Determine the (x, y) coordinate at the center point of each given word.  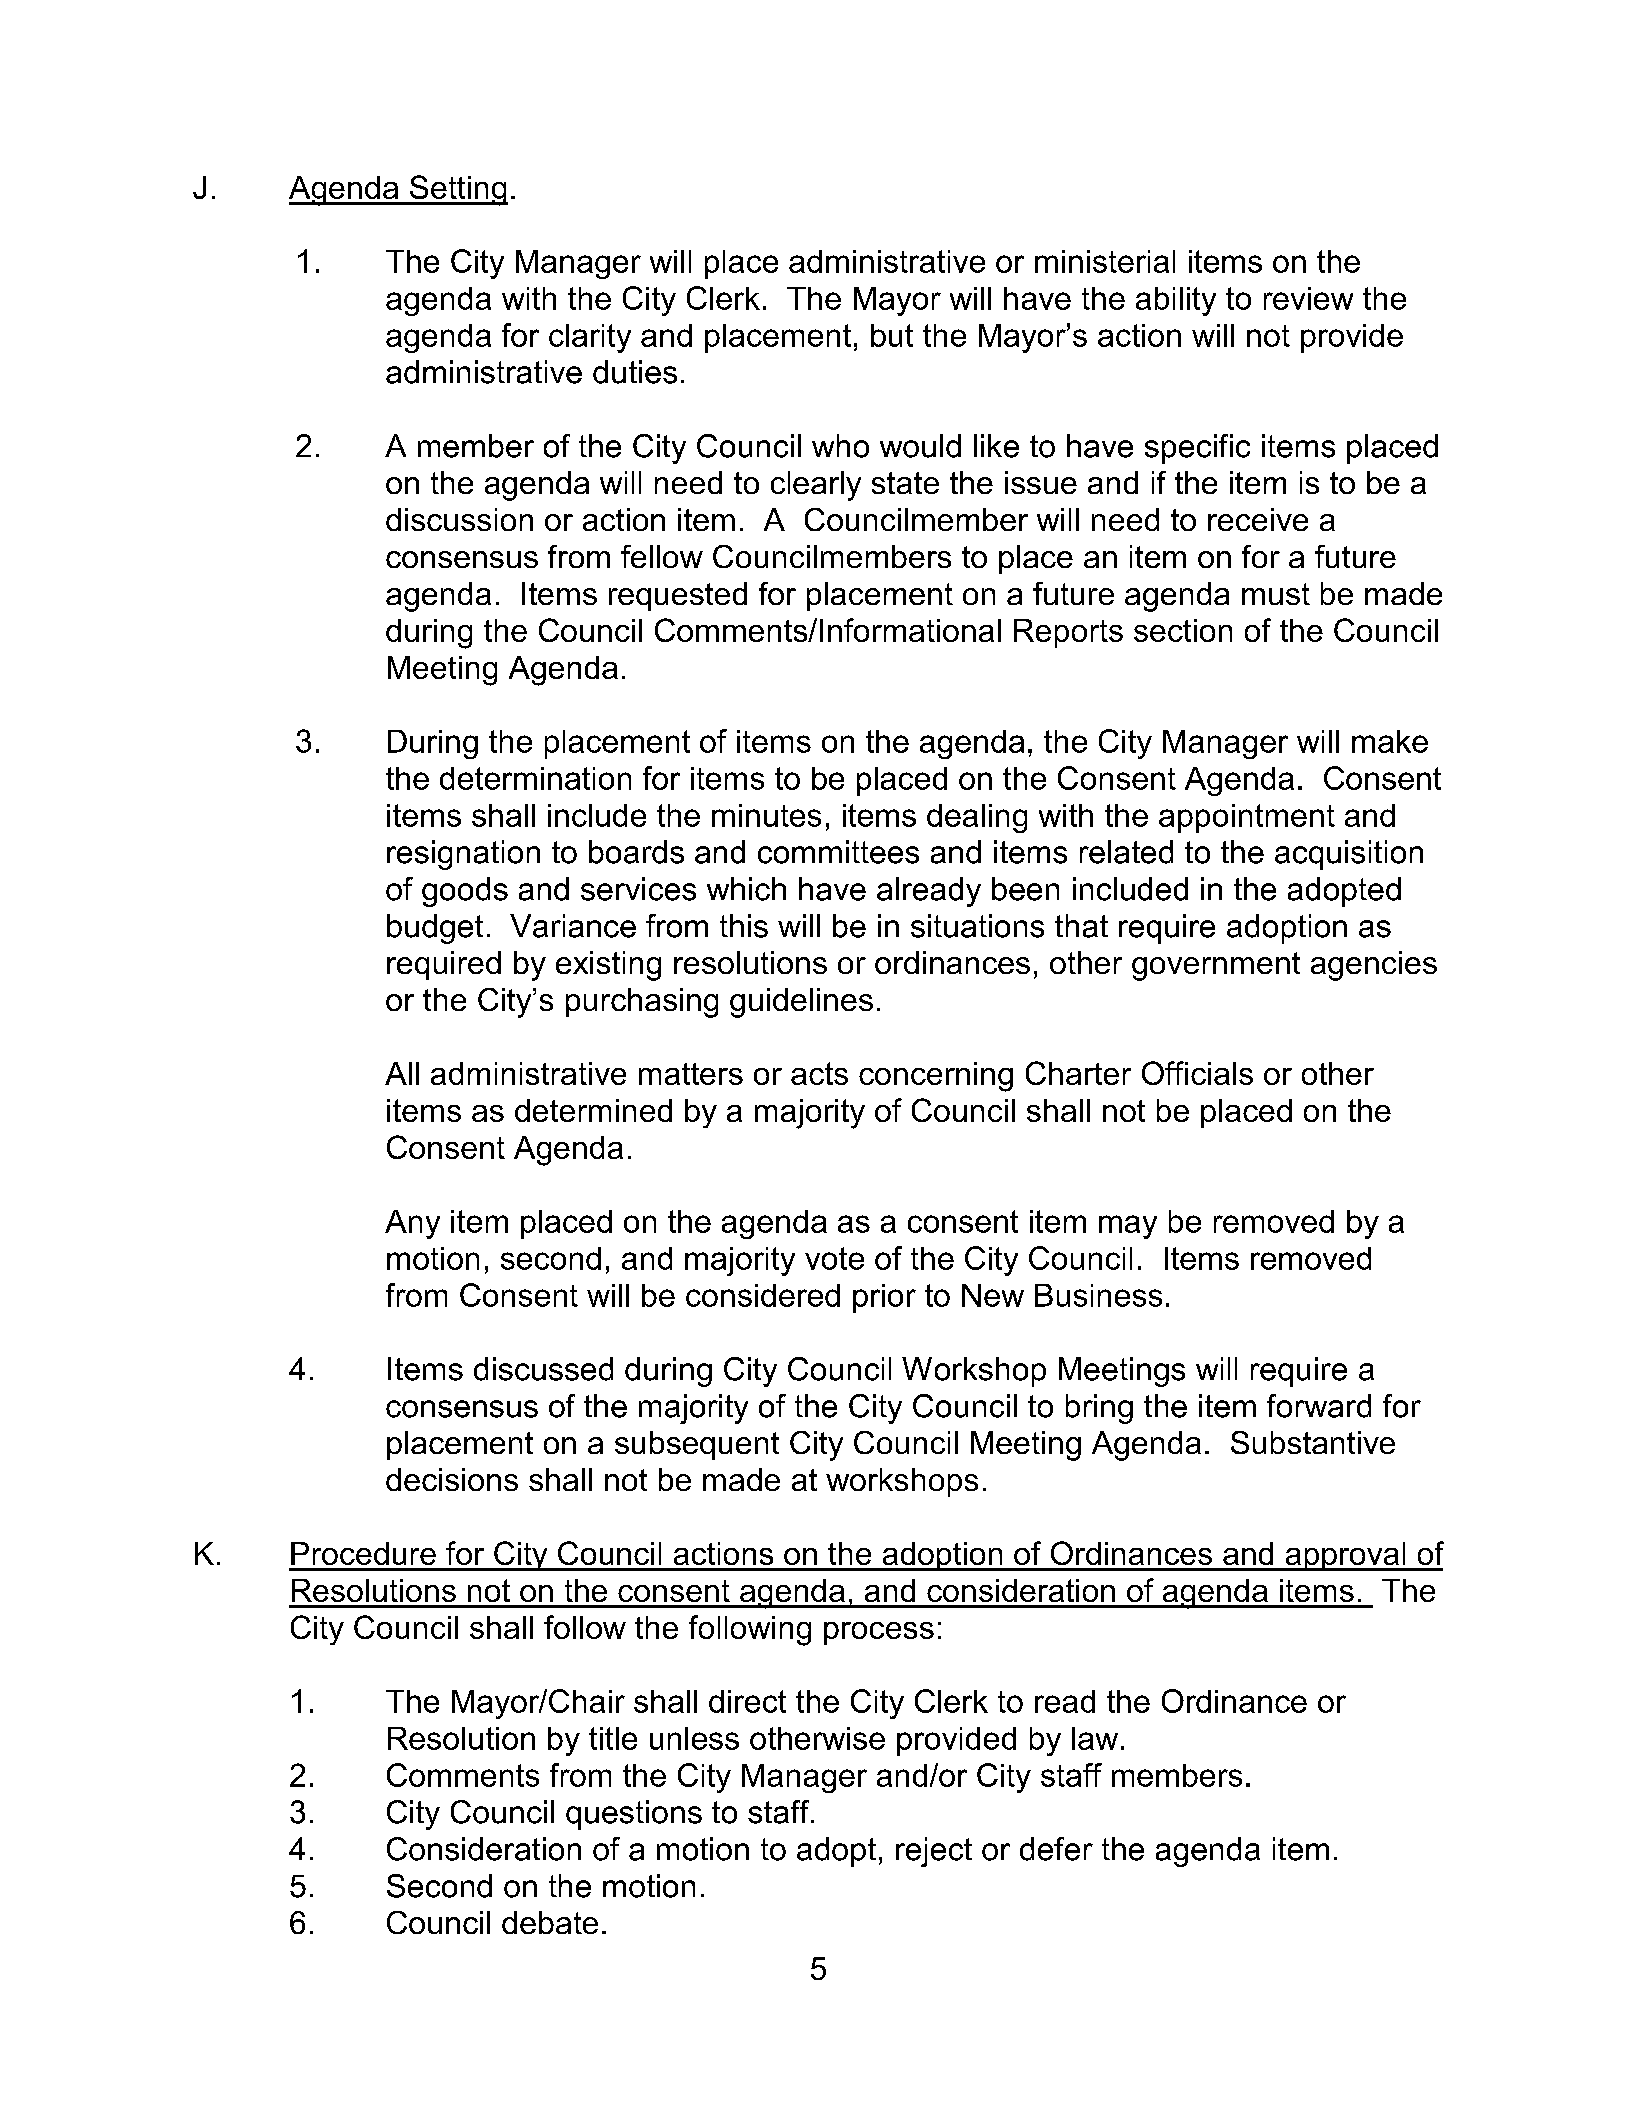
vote (834, 1258)
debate (550, 1922)
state (905, 483)
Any (412, 1224)
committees (838, 852)
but (892, 335)
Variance (573, 926)
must (1276, 594)
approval (1345, 1556)
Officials (1197, 1073)
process (879, 1633)
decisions (452, 1479)
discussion (459, 519)
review (1308, 298)
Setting (458, 190)
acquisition (1349, 855)
